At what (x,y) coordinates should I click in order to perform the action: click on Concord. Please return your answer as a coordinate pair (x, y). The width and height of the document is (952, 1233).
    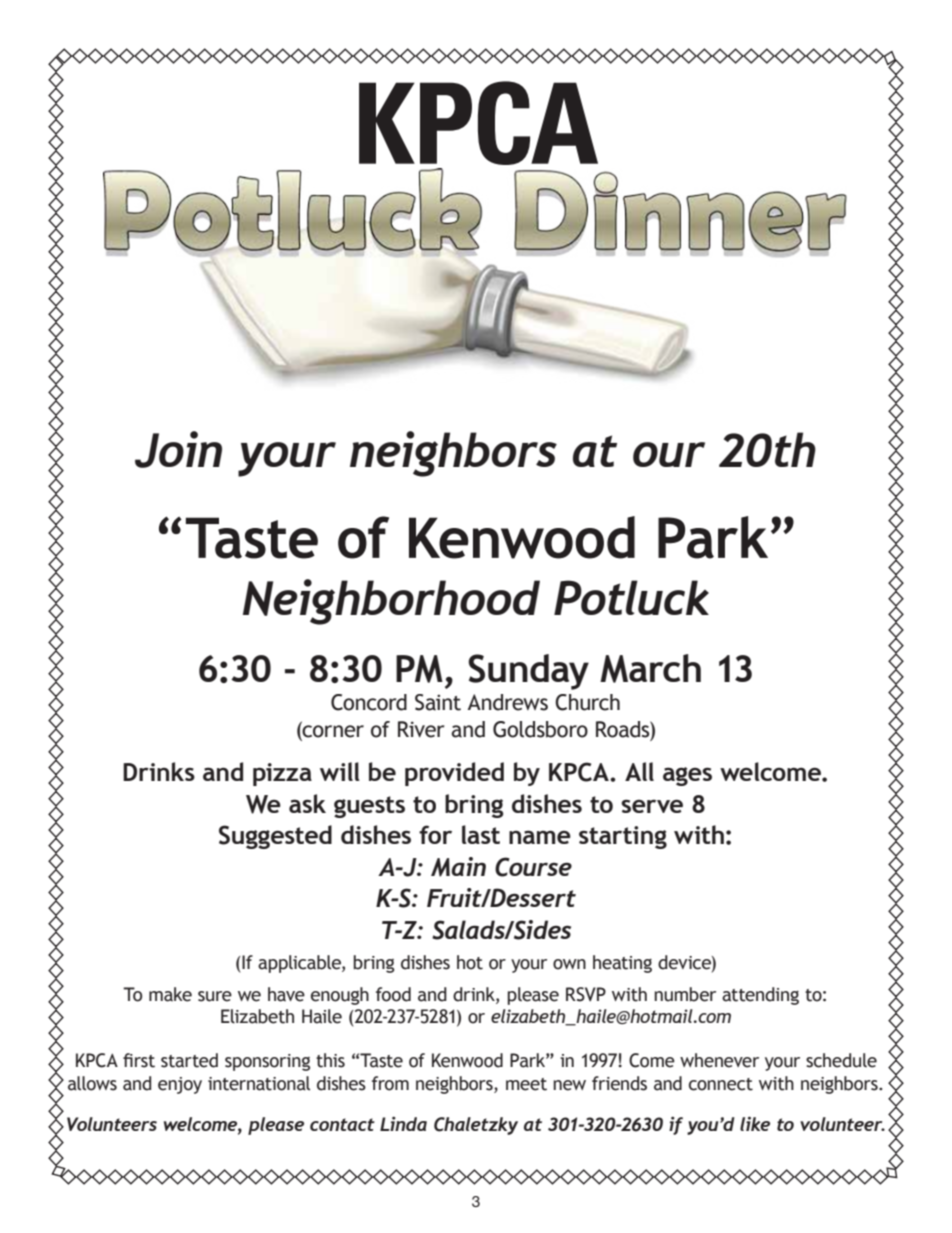
    Looking at the image, I should click on (369, 702).
